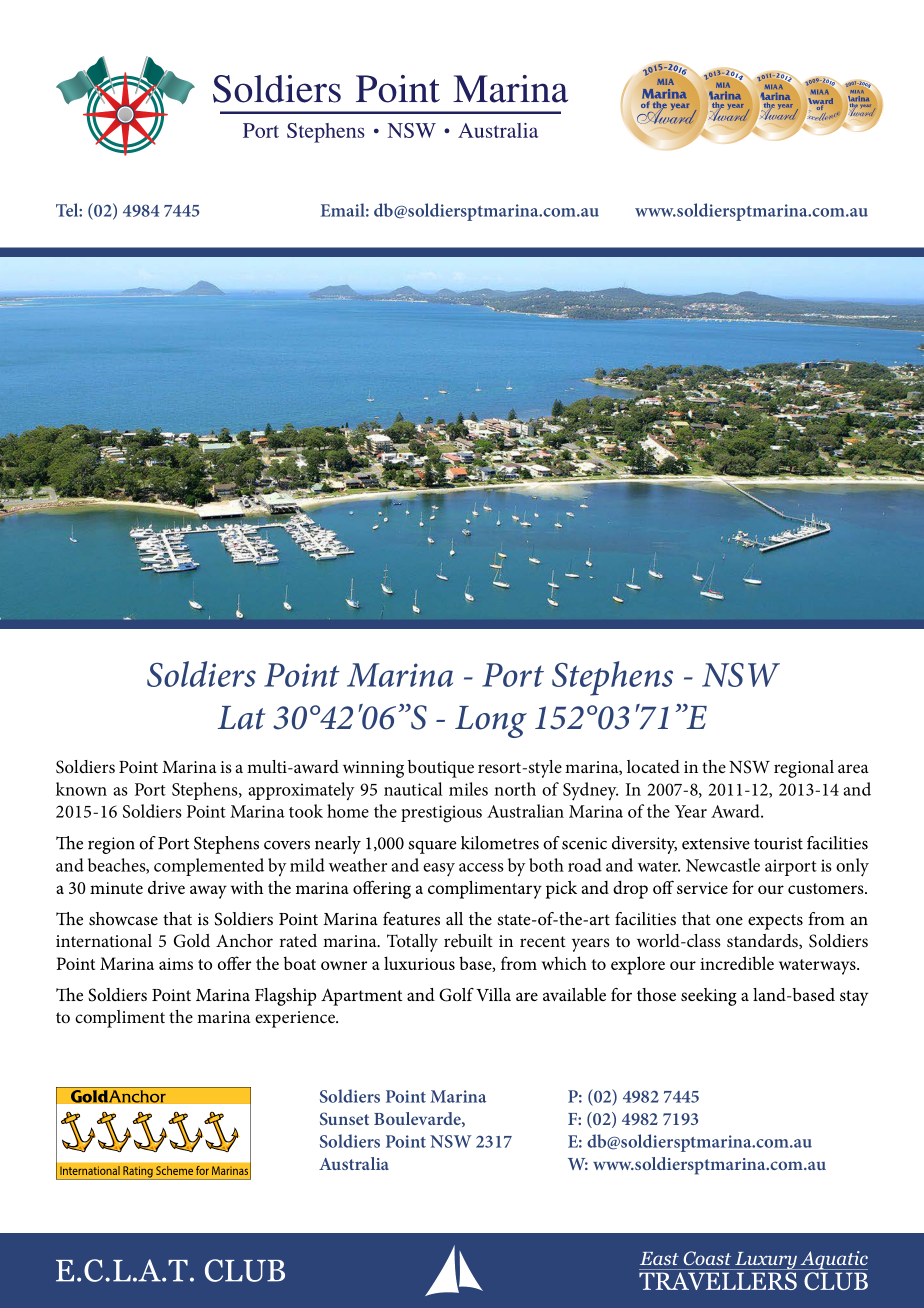 The image size is (924, 1308). What do you see at coordinates (209, 867) in the screenshot?
I see `complemented` at bounding box center [209, 867].
